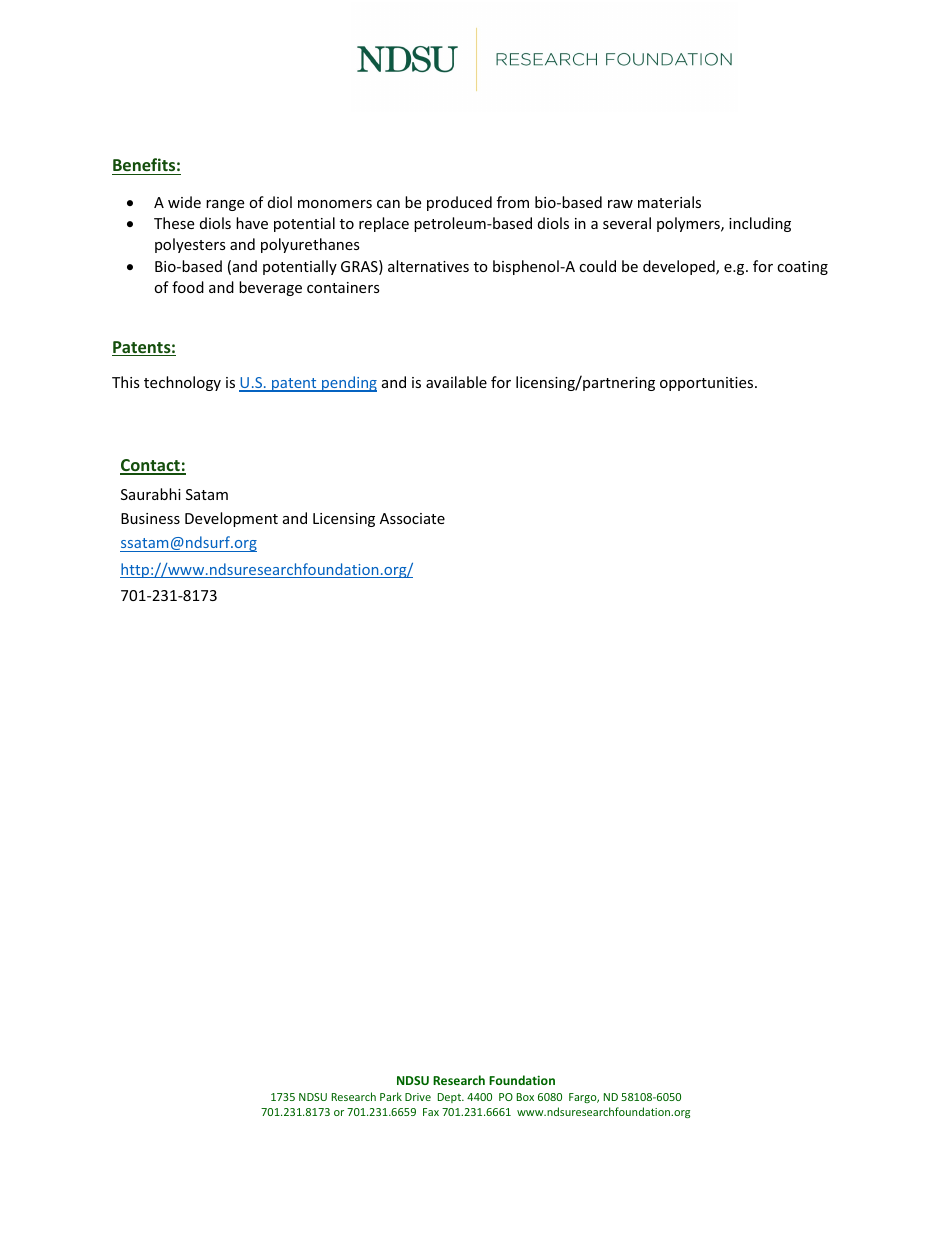  What do you see at coordinates (412, 518) in the document?
I see `Associate` at bounding box center [412, 518].
